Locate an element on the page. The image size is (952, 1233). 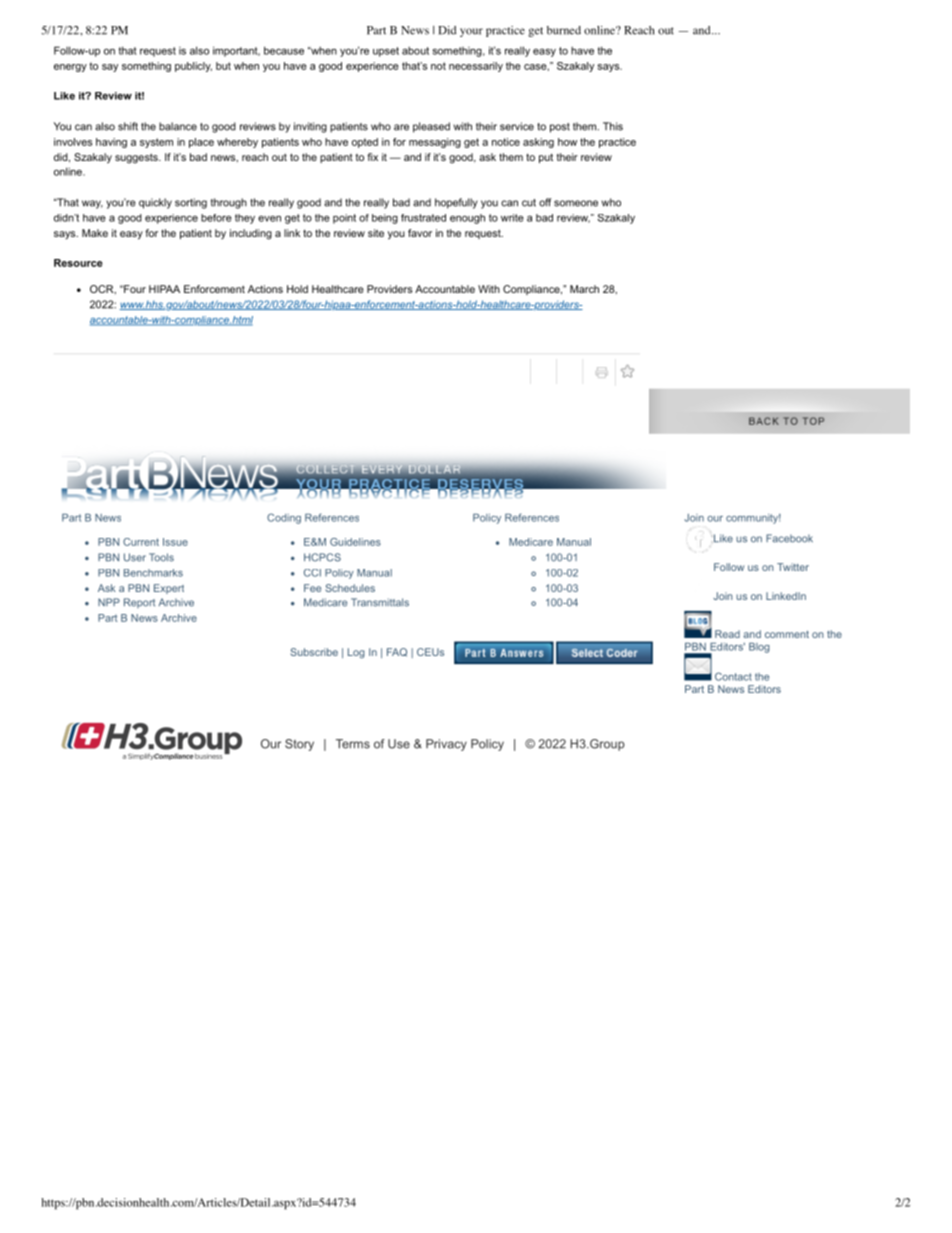
Facebook is located at coordinates (789, 538).
